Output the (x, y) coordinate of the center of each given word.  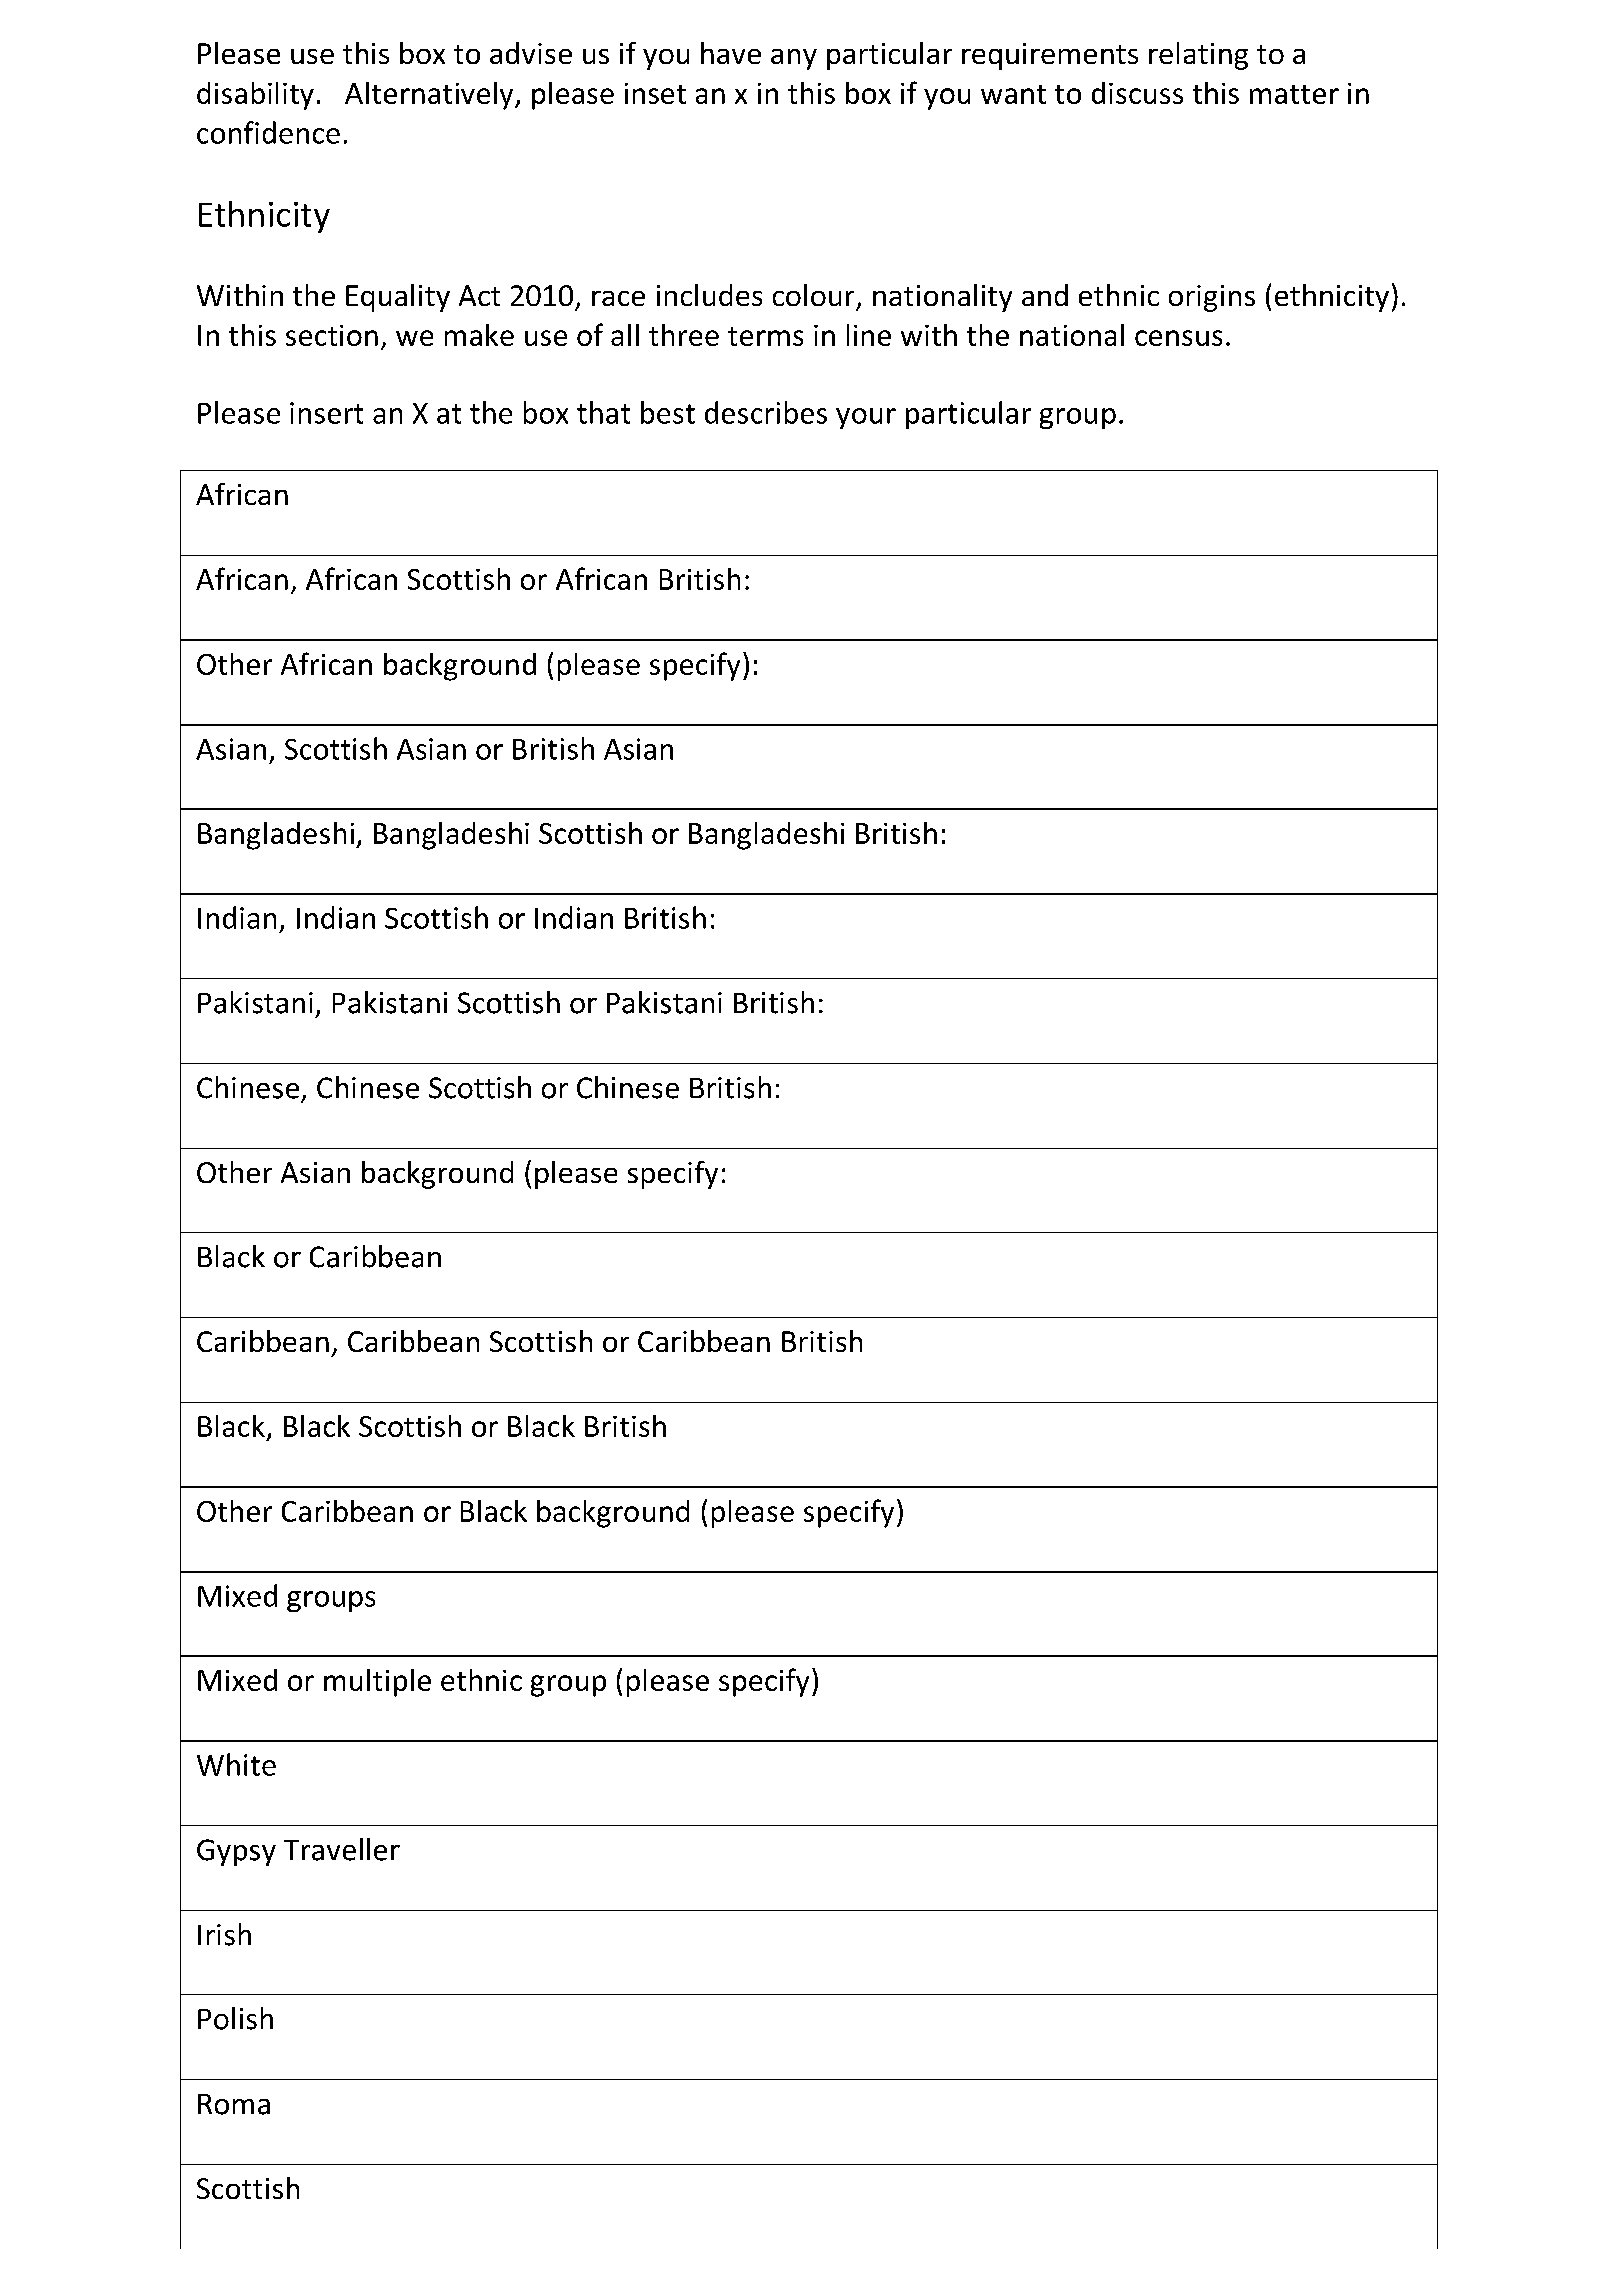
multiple (377, 1683)
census (1178, 338)
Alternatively (430, 96)
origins (1212, 298)
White (236, 1764)
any (794, 59)
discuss (1137, 93)
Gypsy (236, 1852)
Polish (235, 2018)
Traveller (342, 1849)
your (866, 418)
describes (766, 412)
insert (326, 413)
